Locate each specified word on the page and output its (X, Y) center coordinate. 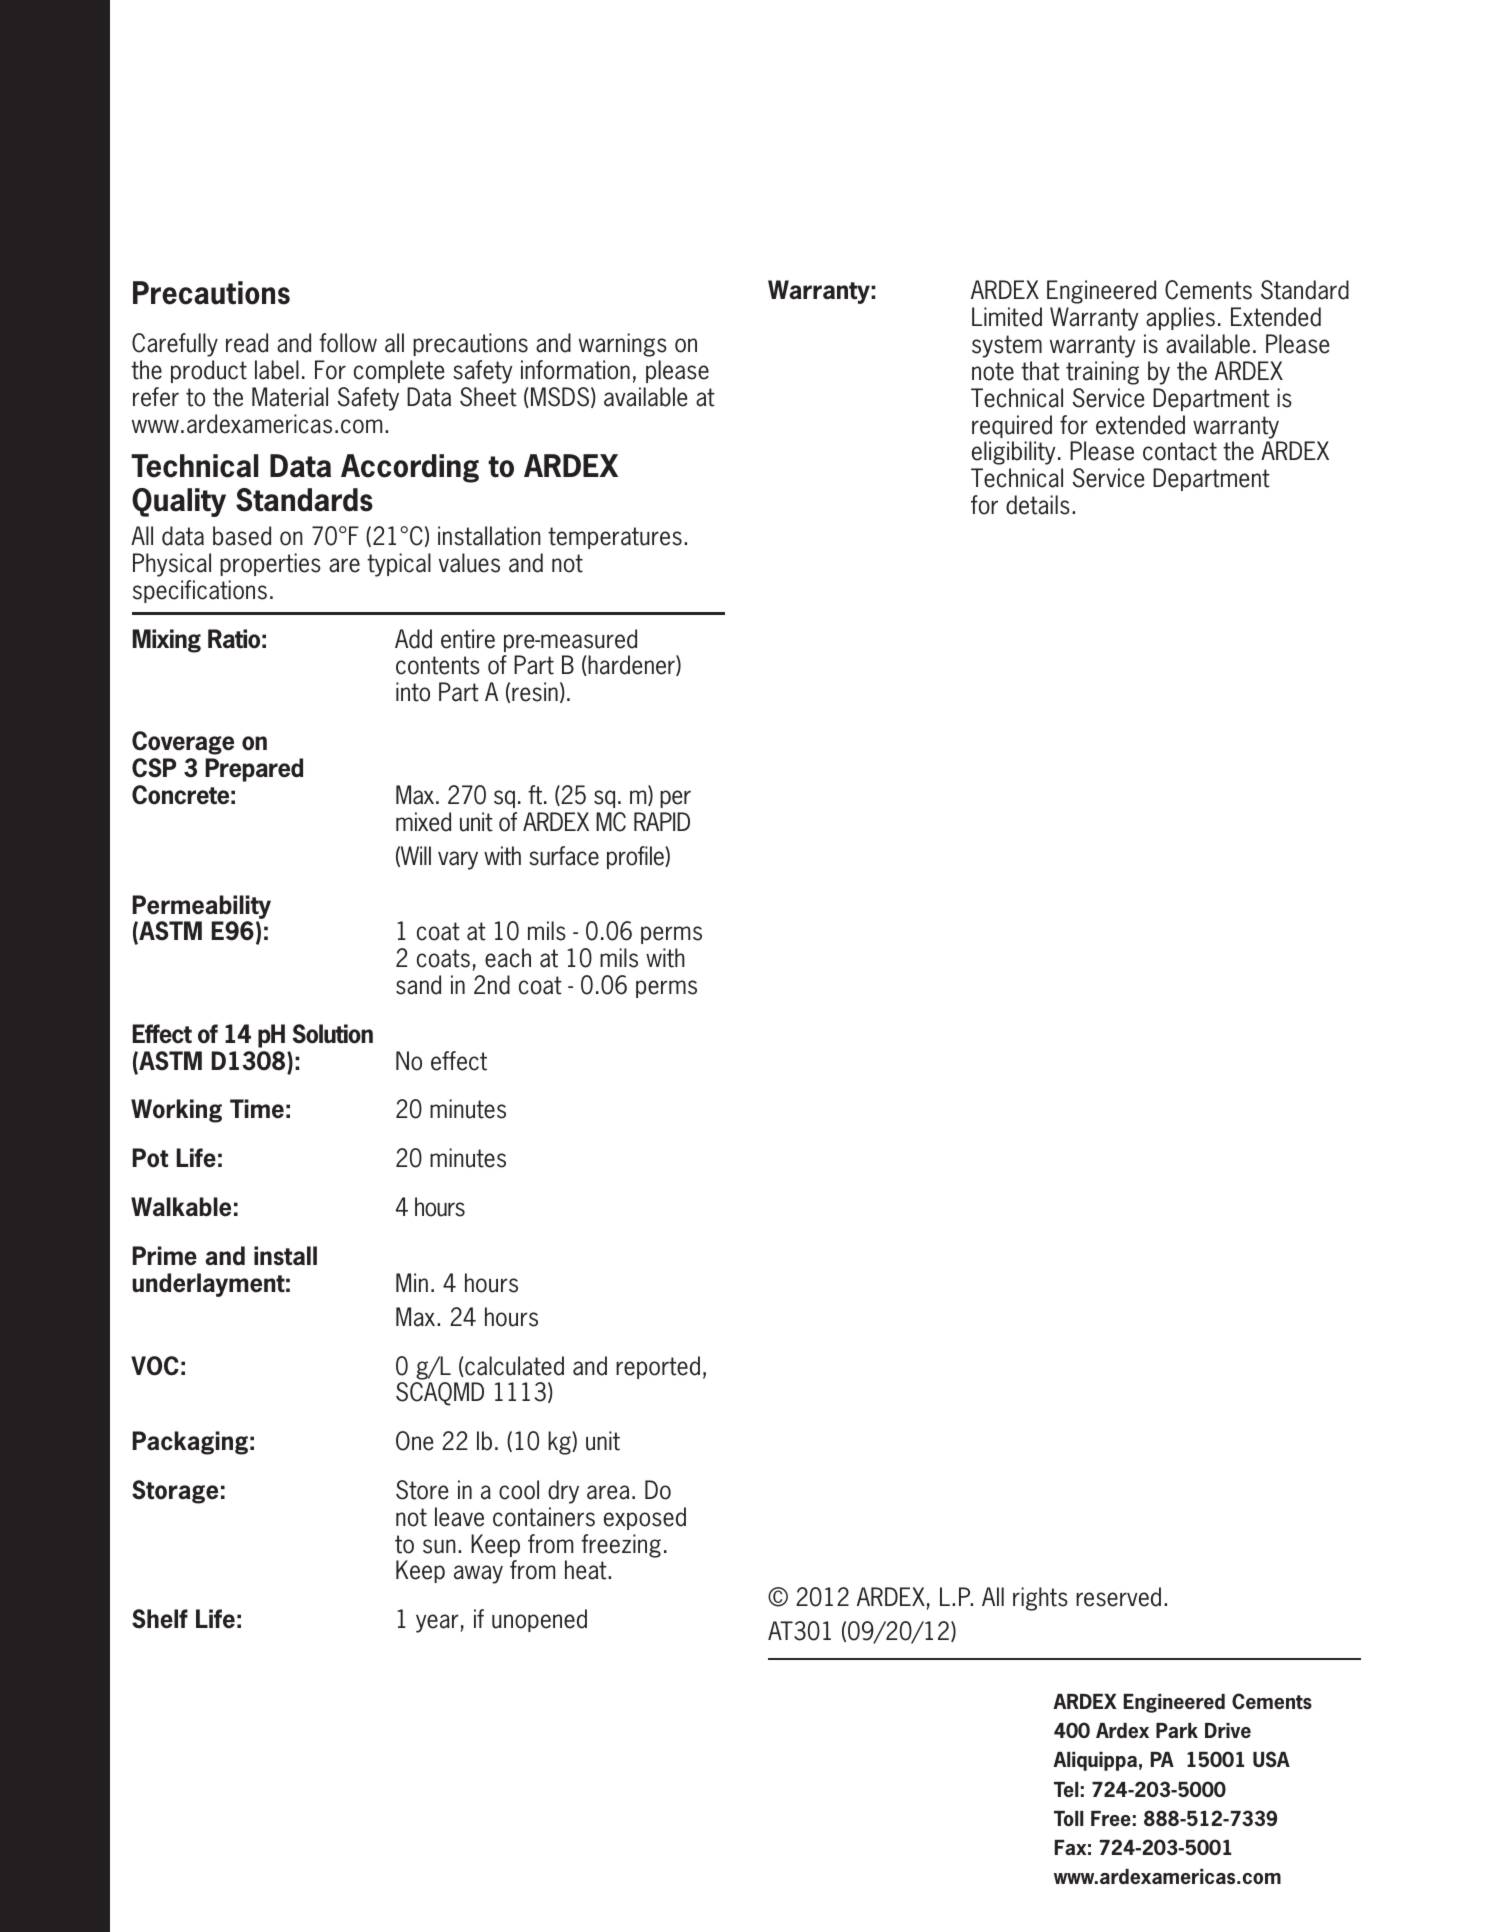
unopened (539, 1620)
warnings (623, 345)
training (1102, 373)
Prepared (254, 770)
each (508, 958)
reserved (1118, 1597)
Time (257, 1109)
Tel (1066, 1789)
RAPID (662, 821)
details (1038, 505)
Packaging (190, 1443)
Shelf (160, 1619)
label (277, 370)
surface (564, 856)
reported (658, 1367)
